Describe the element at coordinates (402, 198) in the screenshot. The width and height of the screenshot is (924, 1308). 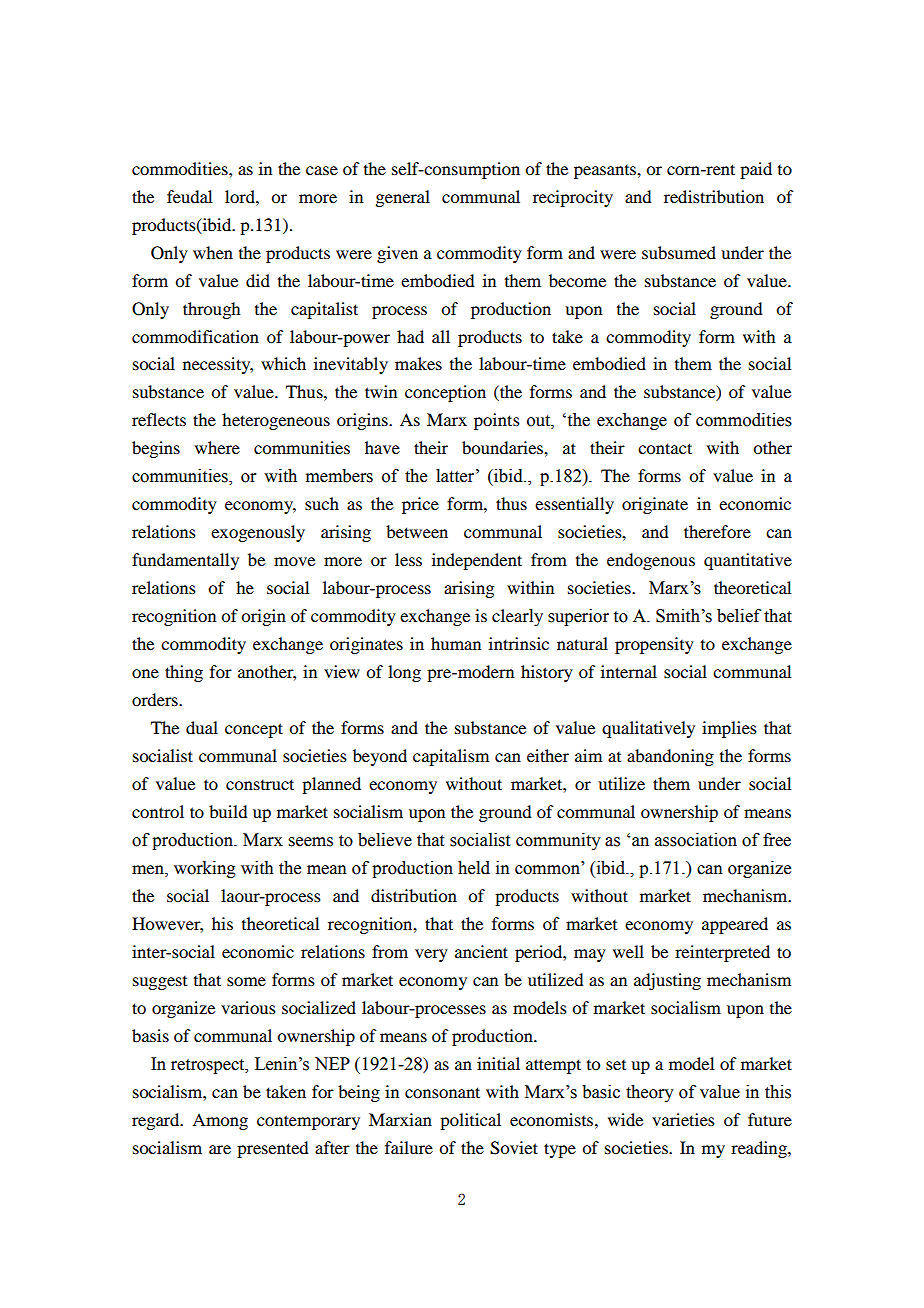
I see `general` at that location.
